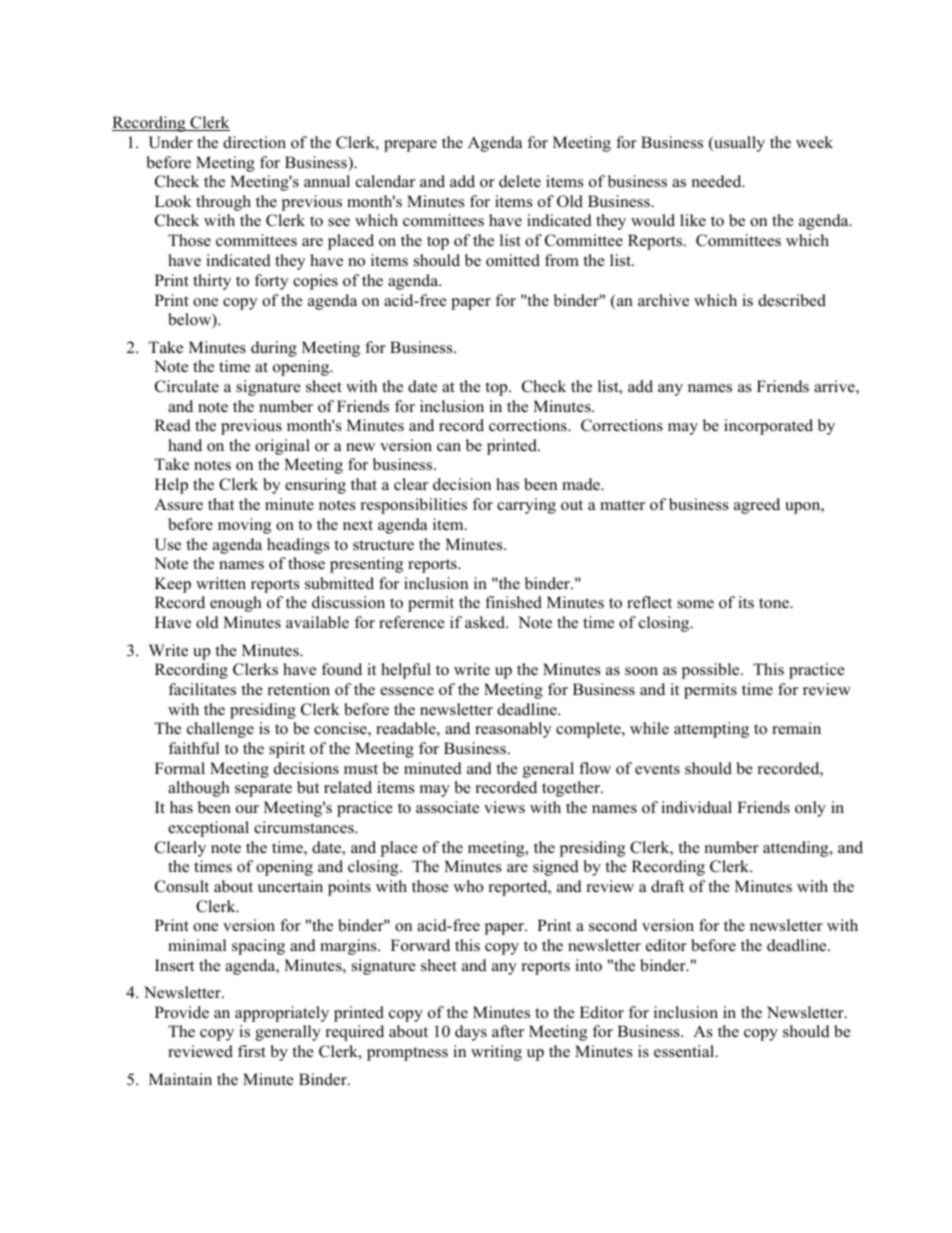 This screenshot has height=1233, width=952. Describe the element at coordinates (504, 807) in the screenshot. I see `views` at that location.
